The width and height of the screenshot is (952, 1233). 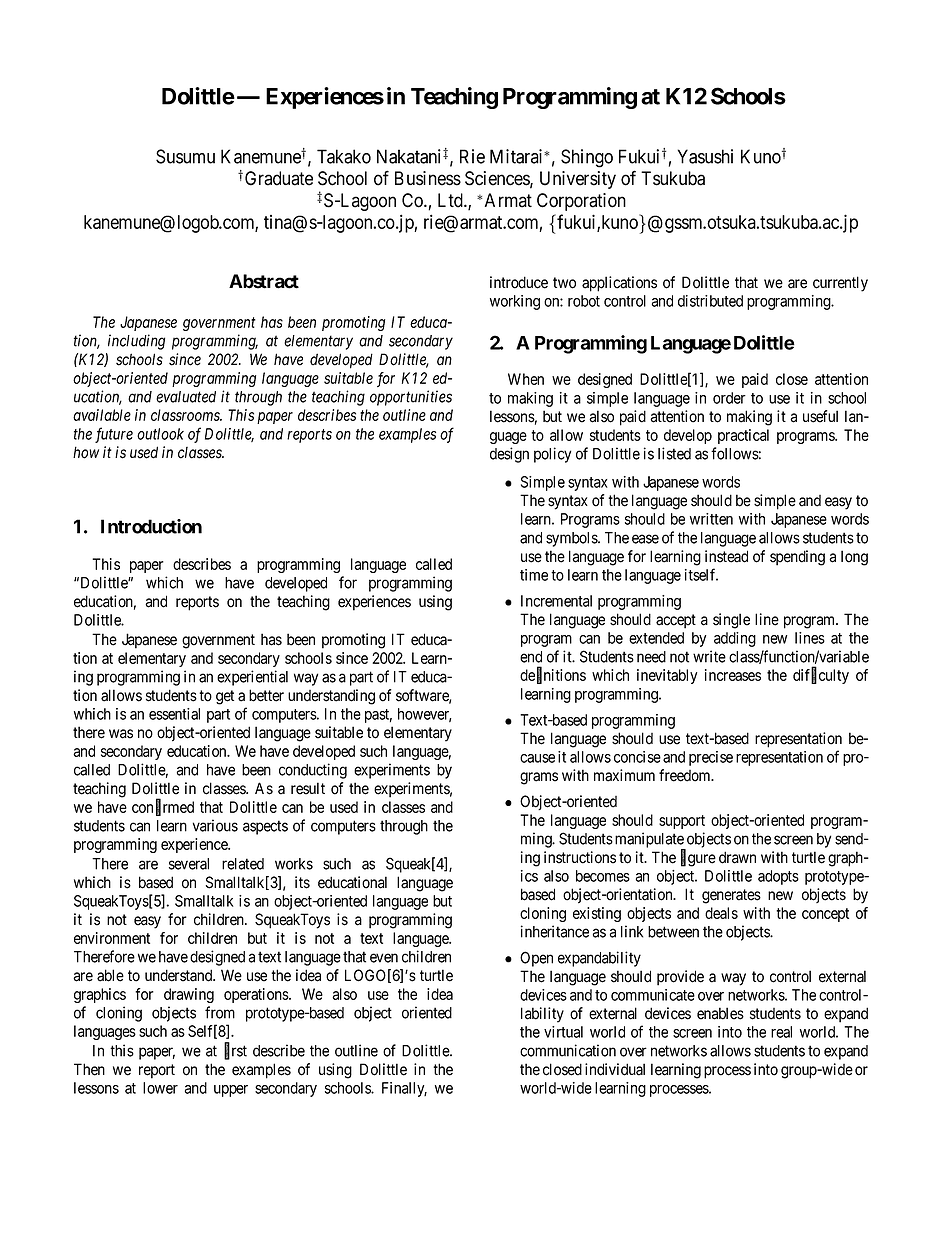 What do you see at coordinates (279, 178) in the screenshot?
I see `Graduate` at bounding box center [279, 178].
